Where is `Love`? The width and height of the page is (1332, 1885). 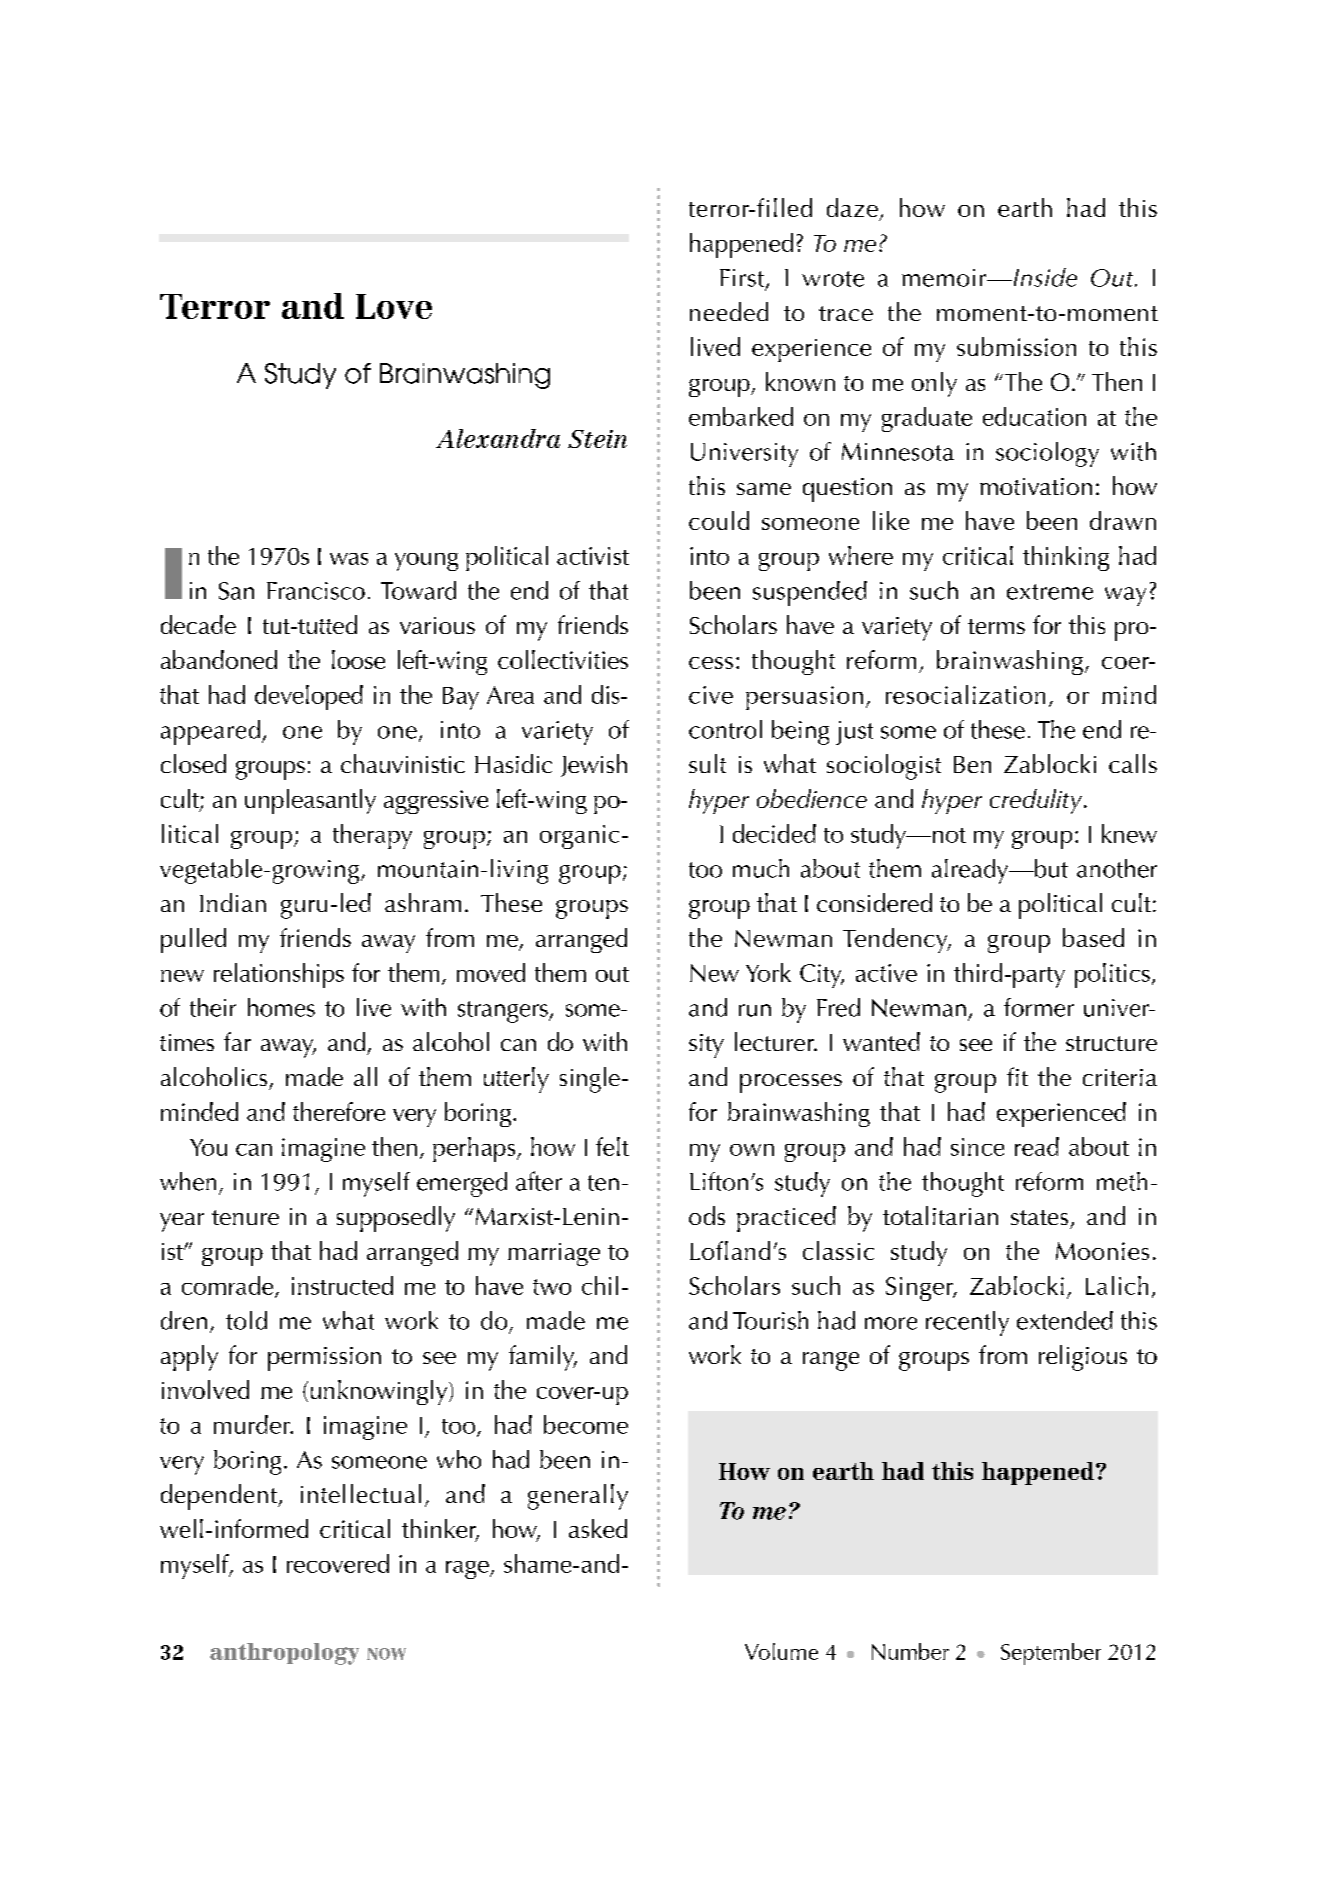
Love is located at coordinates (394, 306).
